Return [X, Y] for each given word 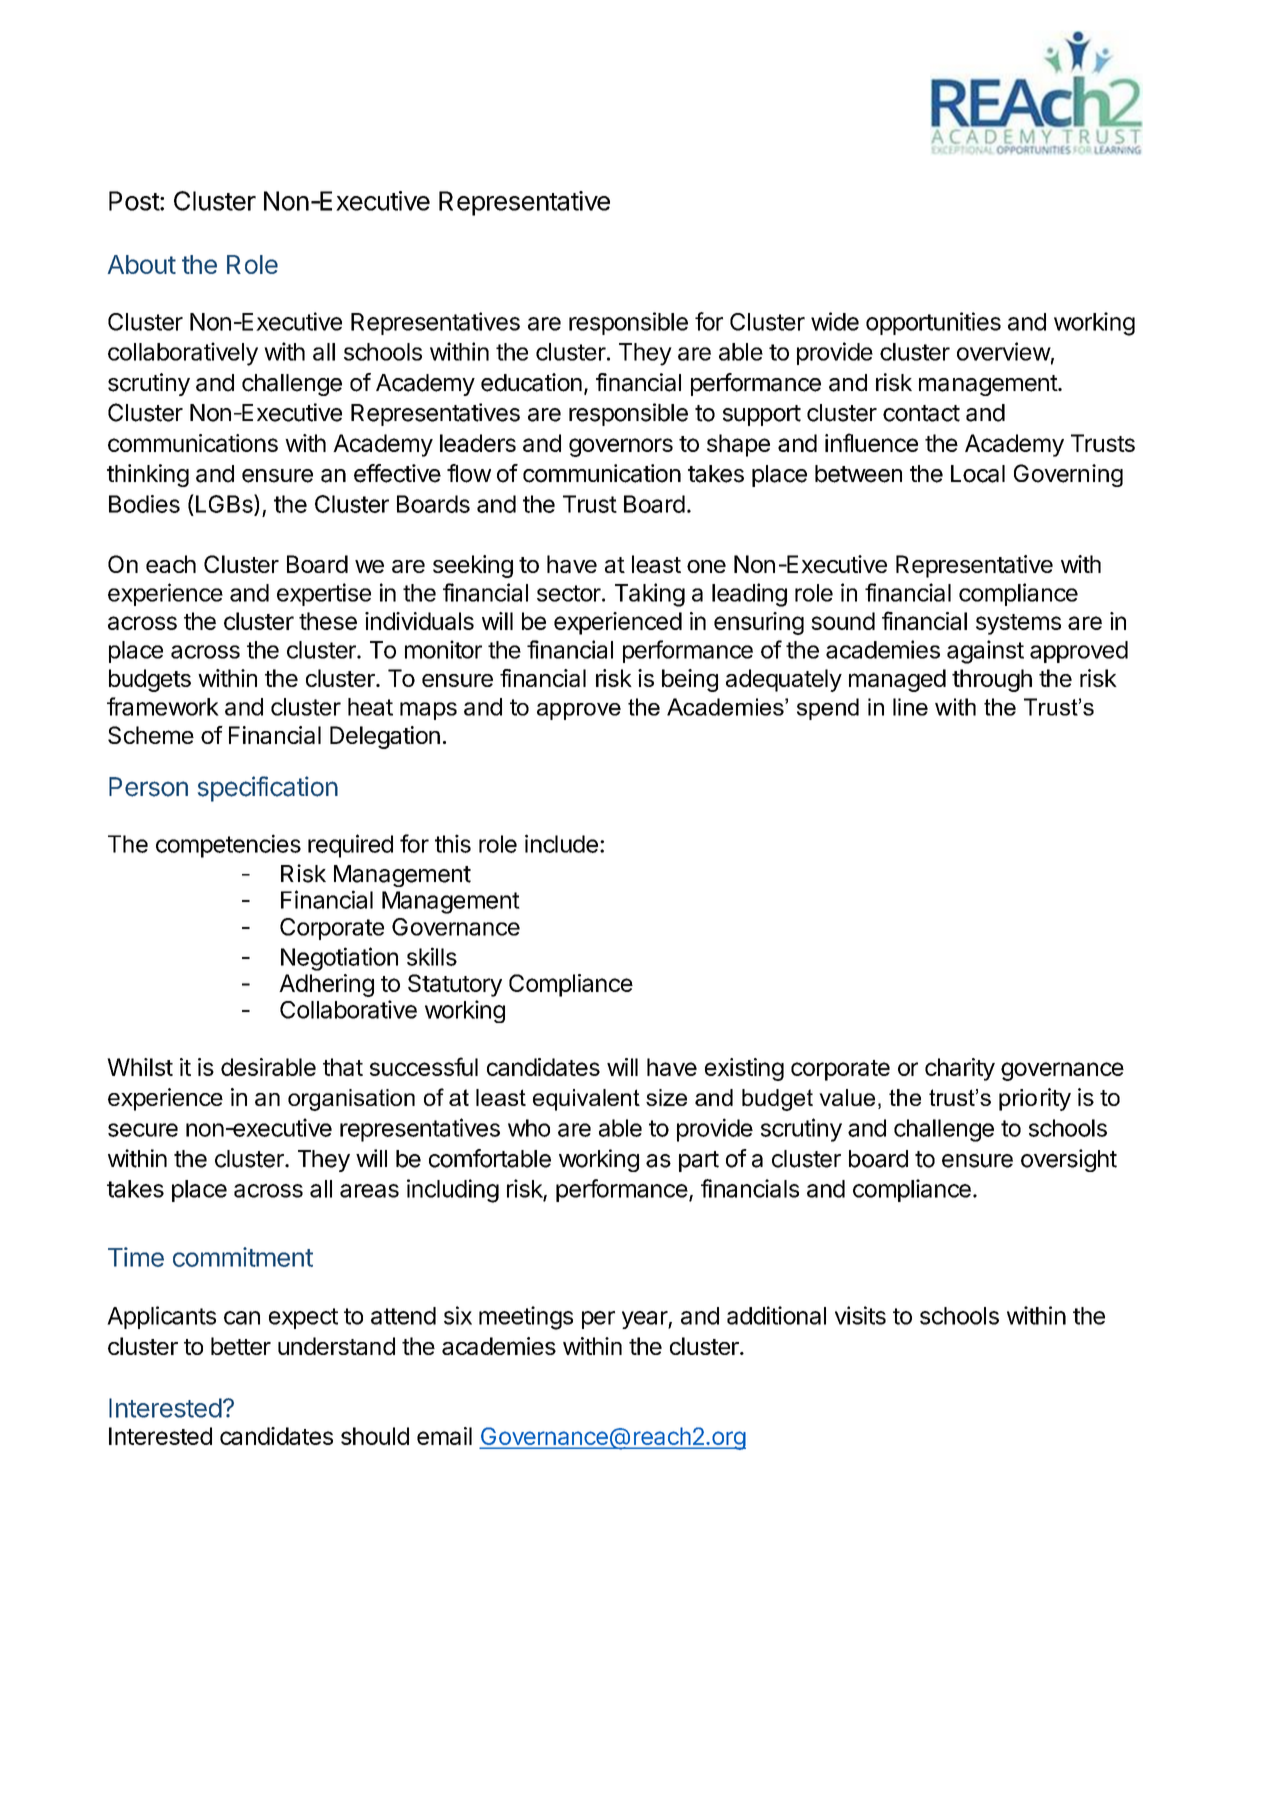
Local [978, 474]
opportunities [933, 323]
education [531, 382]
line [910, 707]
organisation [351, 1100]
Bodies [144, 504]
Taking [650, 595]
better [241, 1346]
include [561, 843]
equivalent [586, 1100]
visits [860, 1315]
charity [960, 1069]
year [645, 1320]
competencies [228, 846]
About [142, 264]
